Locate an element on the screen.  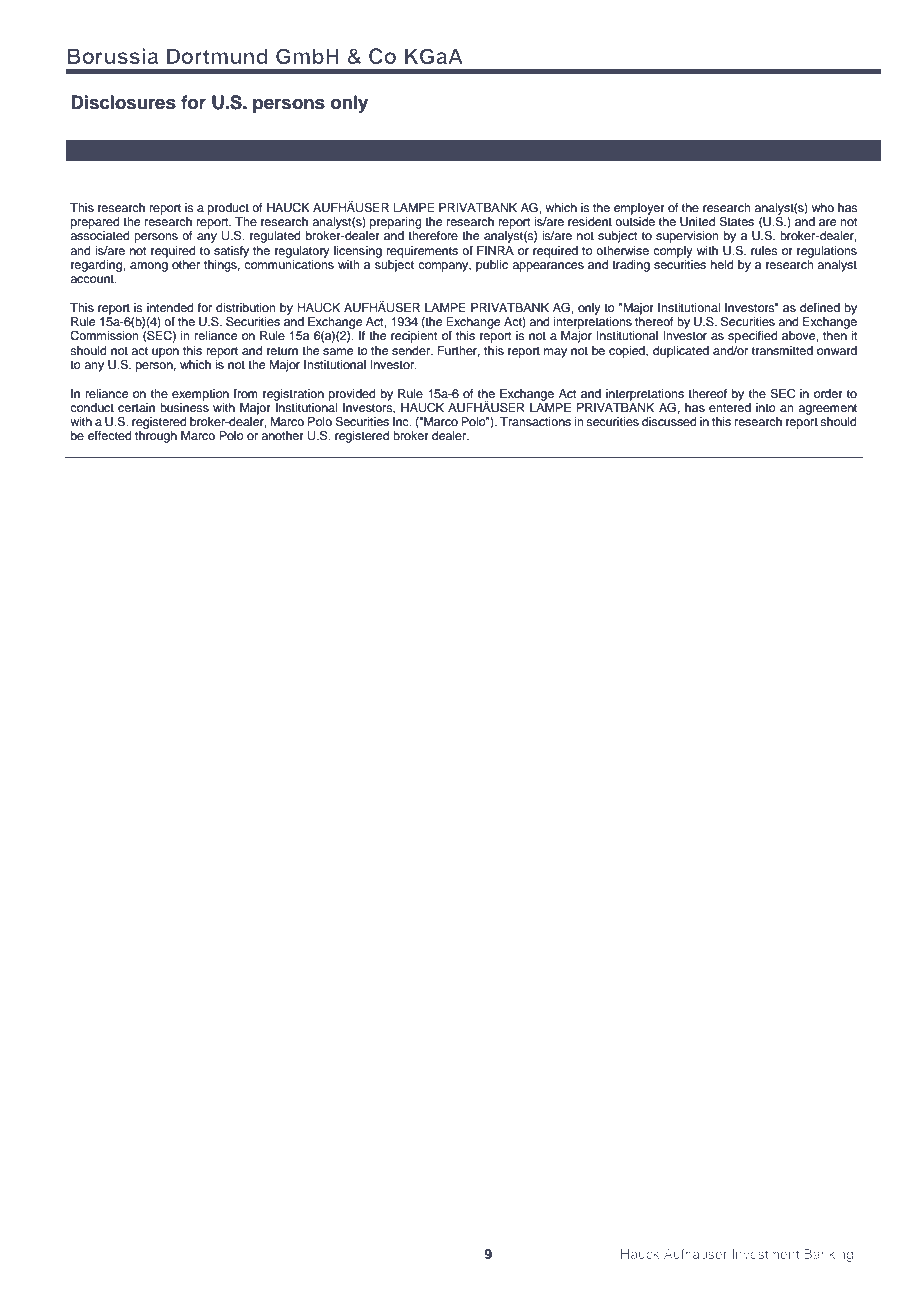
Inc is located at coordinates (402, 421).
